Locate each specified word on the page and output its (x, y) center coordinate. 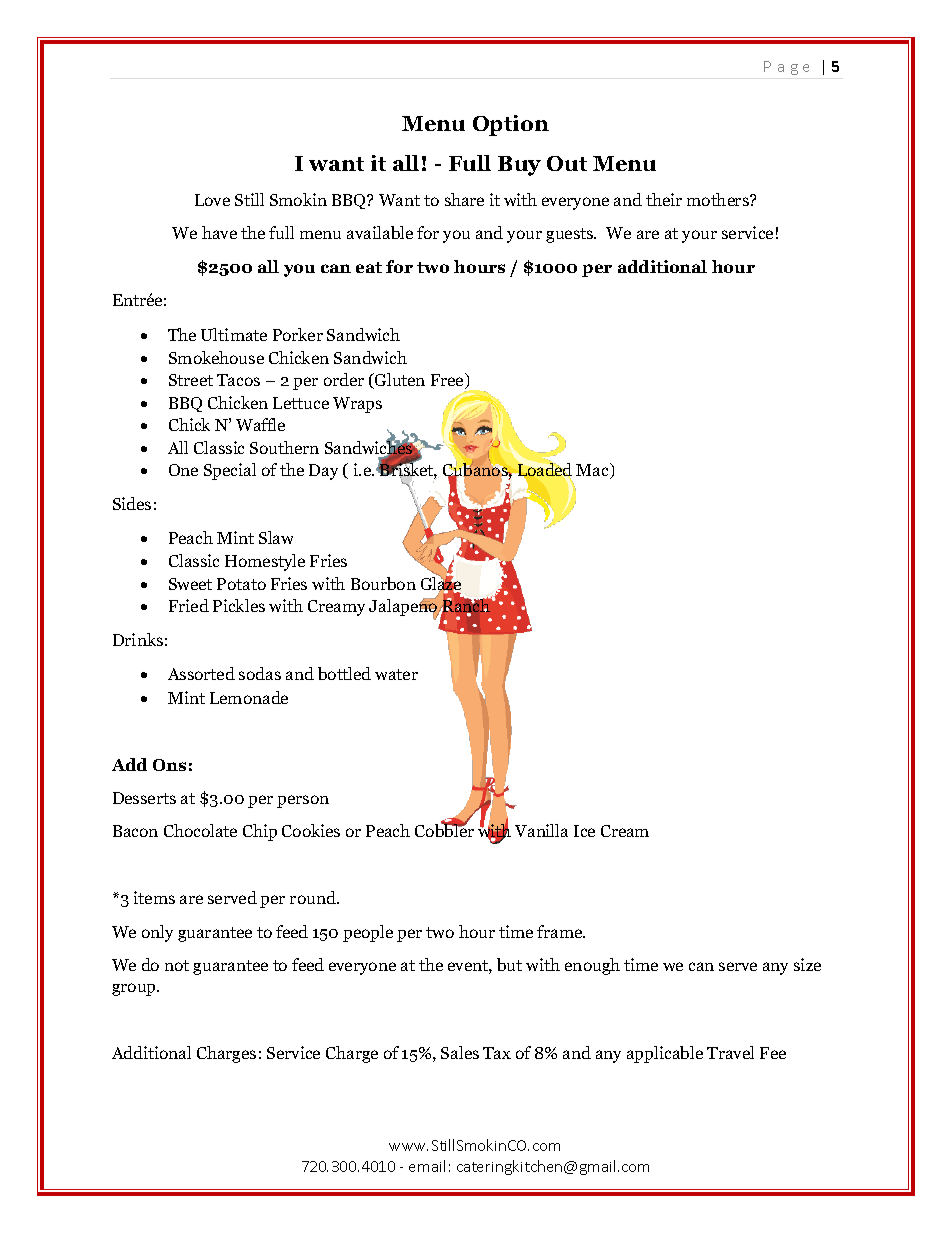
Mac (594, 471)
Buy (519, 166)
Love (212, 200)
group (135, 989)
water (396, 674)
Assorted (201, 673)
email (427, 1166)
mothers (719, 199)
